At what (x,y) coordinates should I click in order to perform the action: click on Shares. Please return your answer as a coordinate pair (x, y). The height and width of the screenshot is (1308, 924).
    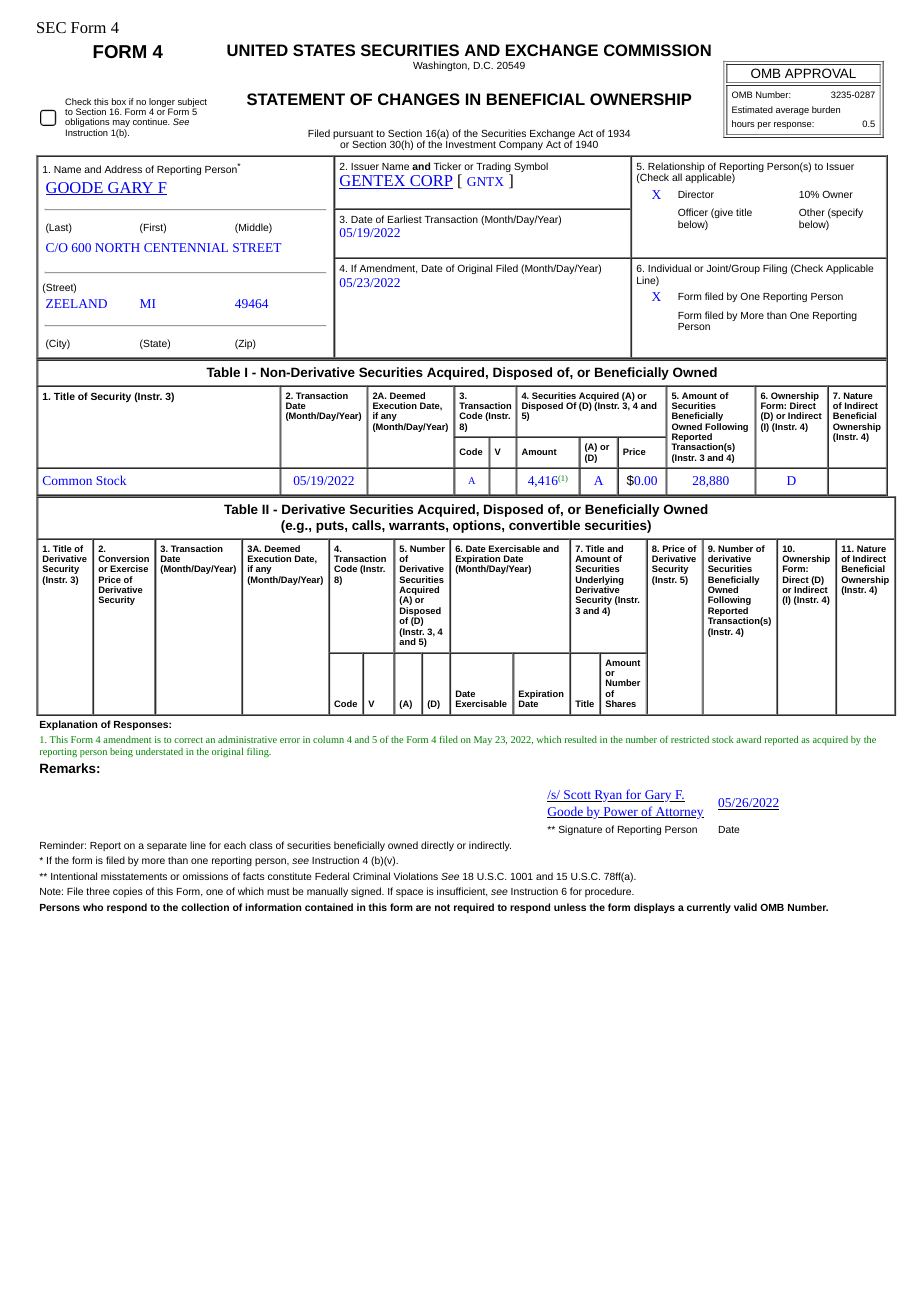
    Looking at the image, I should click on (620, 703).
